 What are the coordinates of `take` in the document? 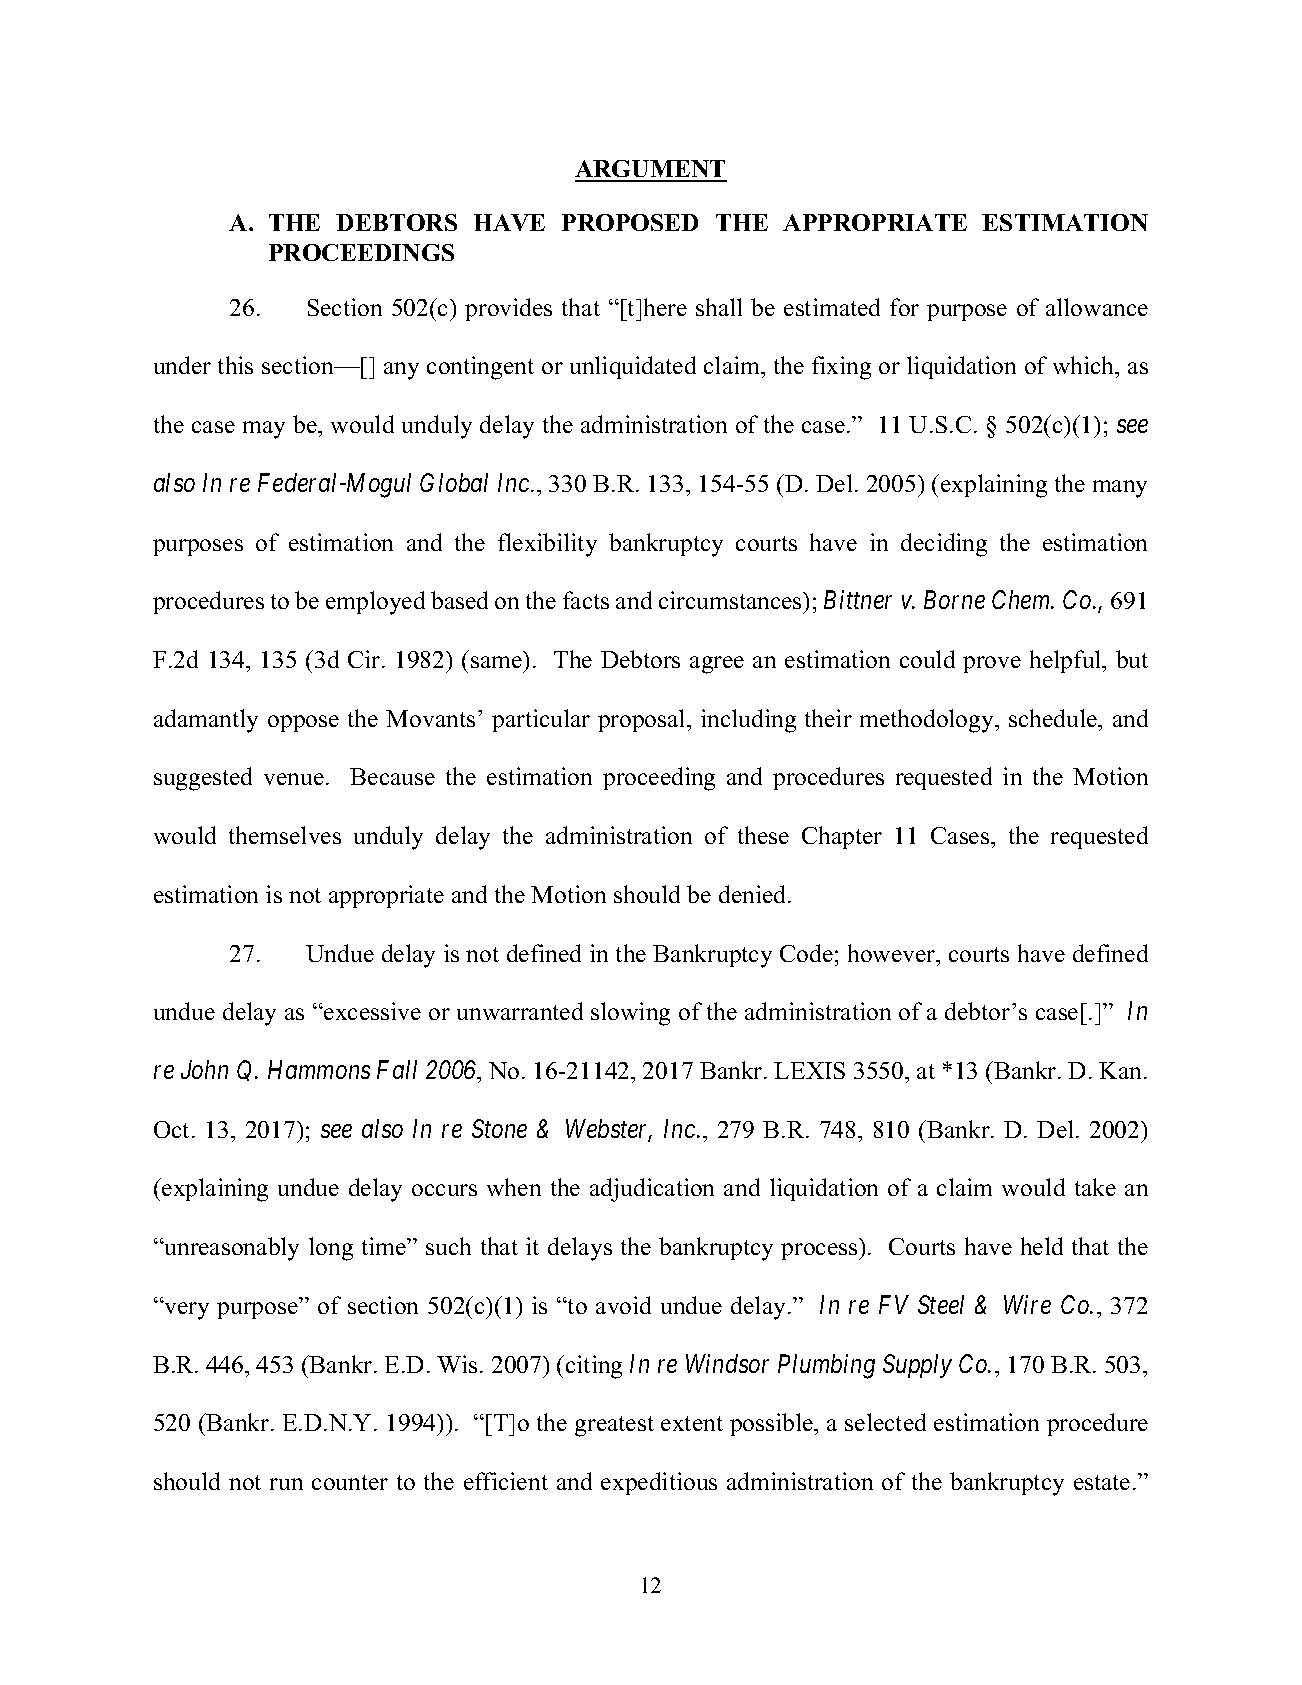 It's located at (1095, 1187).
